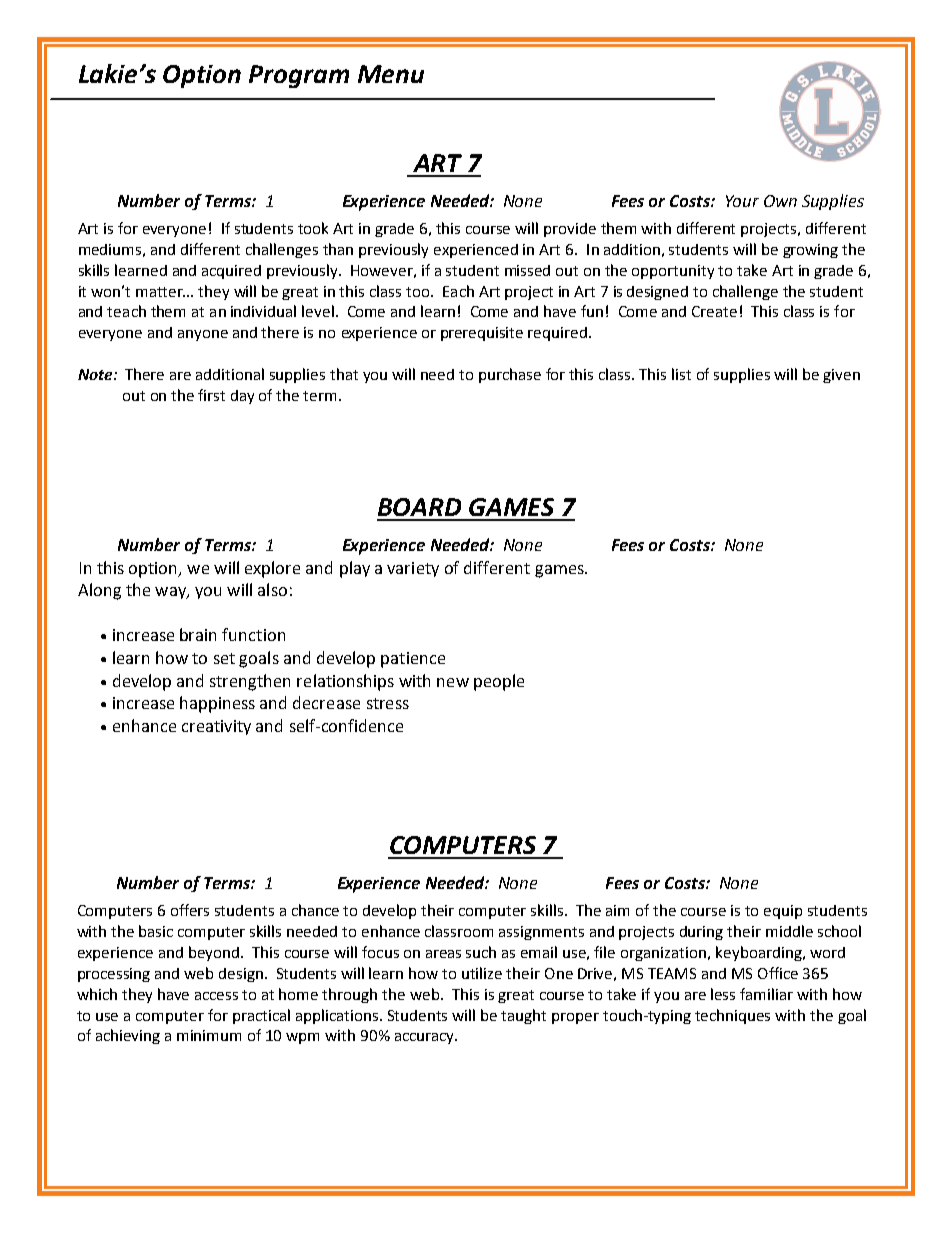  Describe the element at coordinates (216, 996) in the page. I see `access` at that location.
